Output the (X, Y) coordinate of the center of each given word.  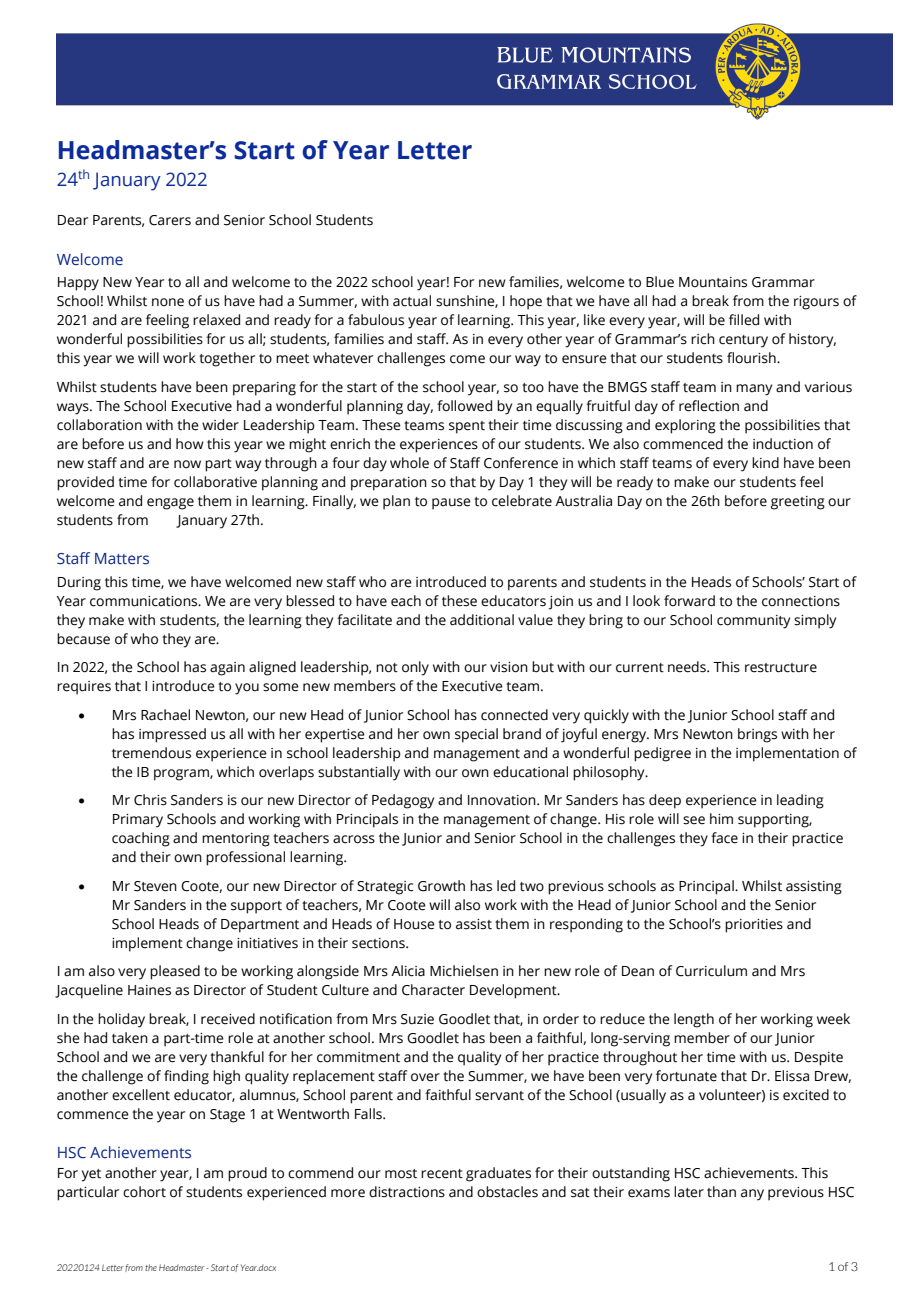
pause (451, 504)
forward (689, 601)
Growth (441, 886)
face (724, 838)
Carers (170, 220)
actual (412, 301)
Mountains (713, 282)
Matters (122, 558)
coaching (141, 839)
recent (442, 1174)
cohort (144, 1192)
